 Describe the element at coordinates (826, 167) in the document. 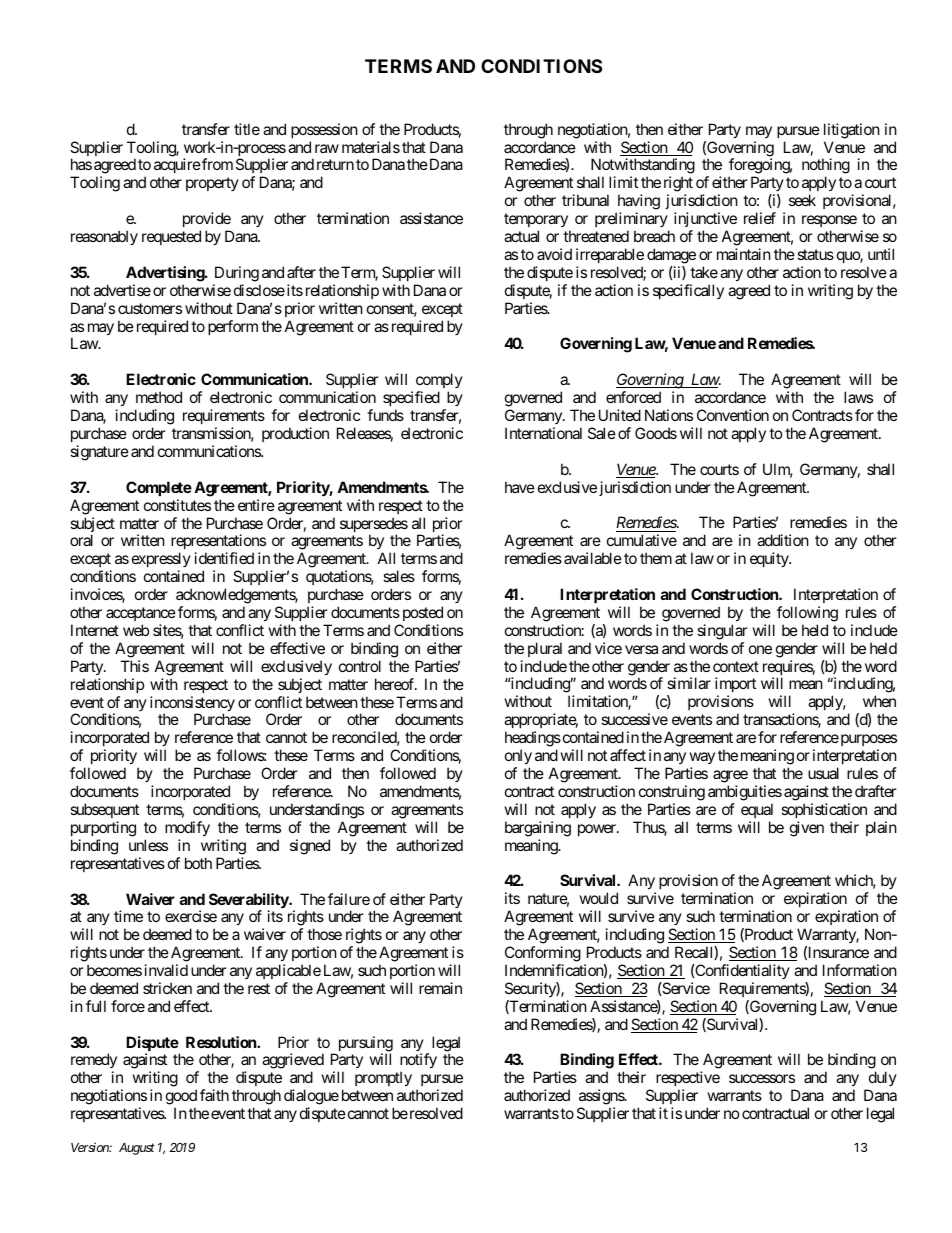

I see `nothing` at that location.
